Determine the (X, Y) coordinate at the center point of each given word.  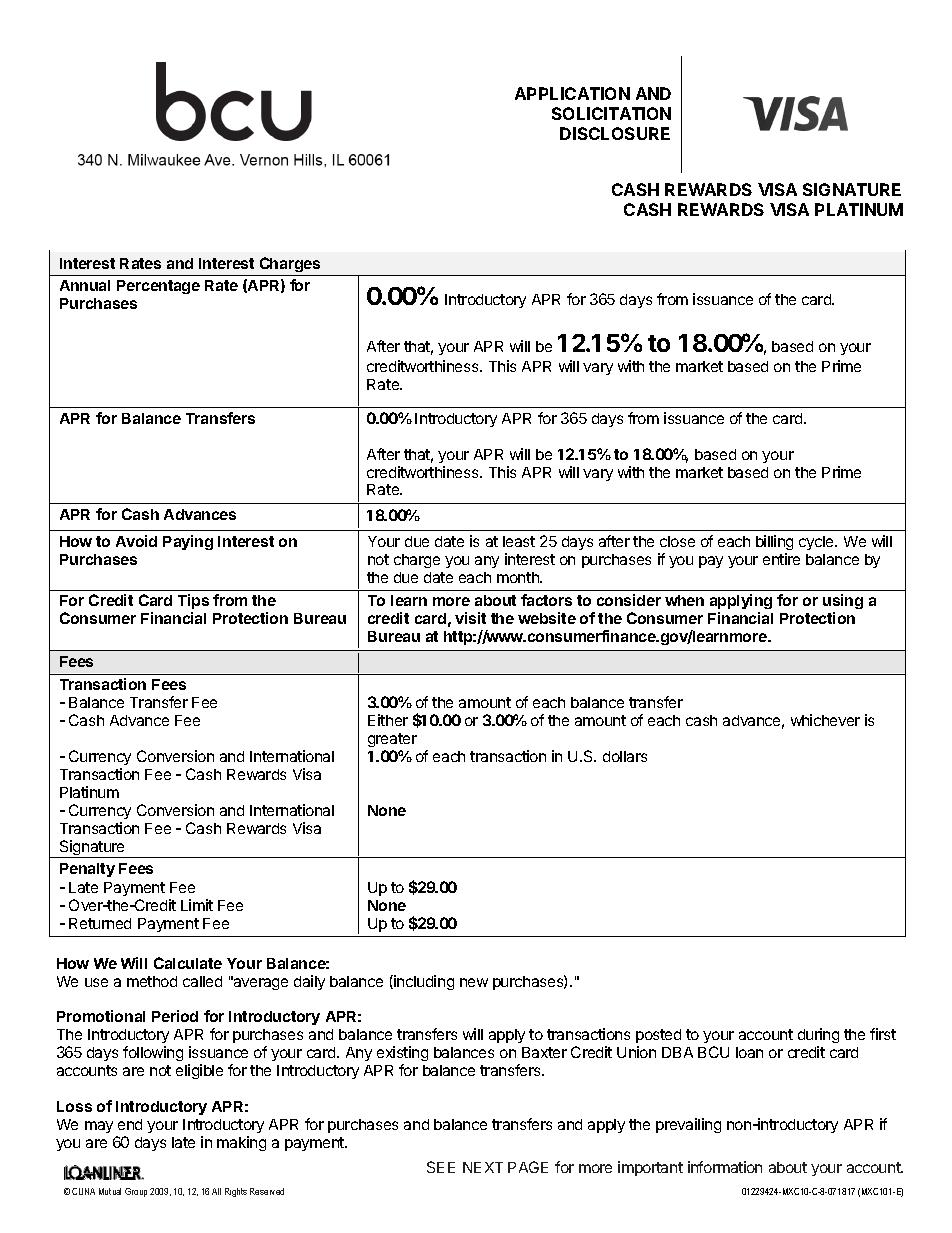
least (519, 541)
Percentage (158, 287)
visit (470, 618)
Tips (193, 603)
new (474, 982)
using (843, 603)
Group (136, 1192)
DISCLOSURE (615, 133)
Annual (85, 285)
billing (774, 542)
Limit (197, 905)
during (818, 1037)
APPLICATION (572, 93)
